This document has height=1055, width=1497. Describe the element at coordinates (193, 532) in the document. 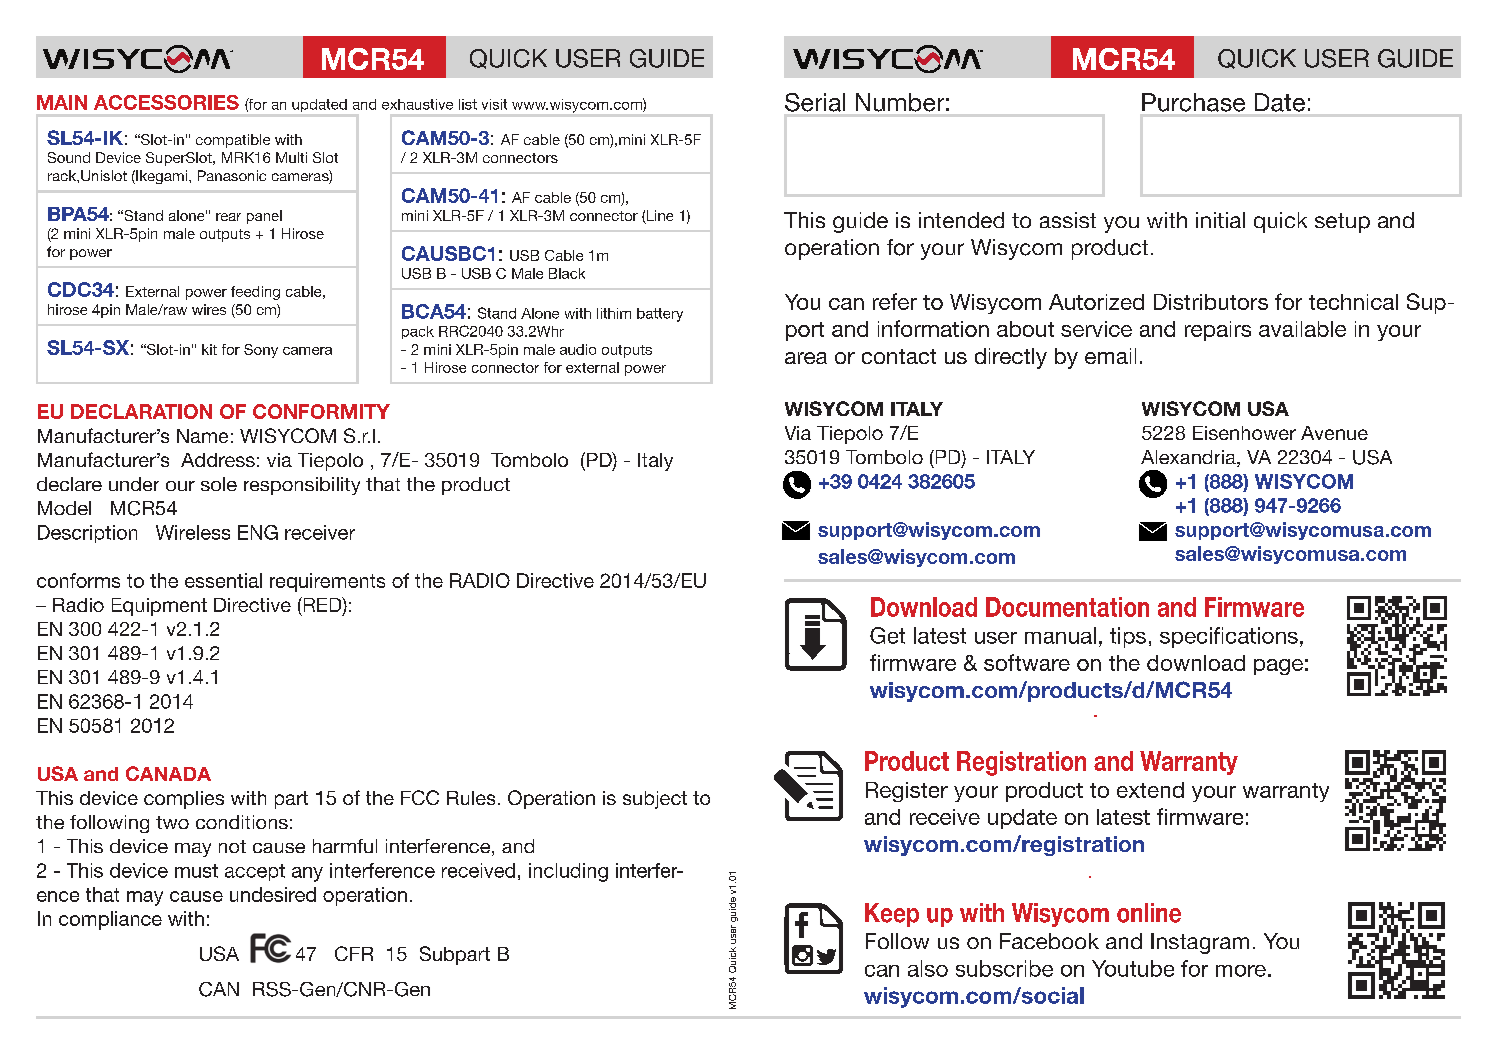

I see `Wireless` at that location.
